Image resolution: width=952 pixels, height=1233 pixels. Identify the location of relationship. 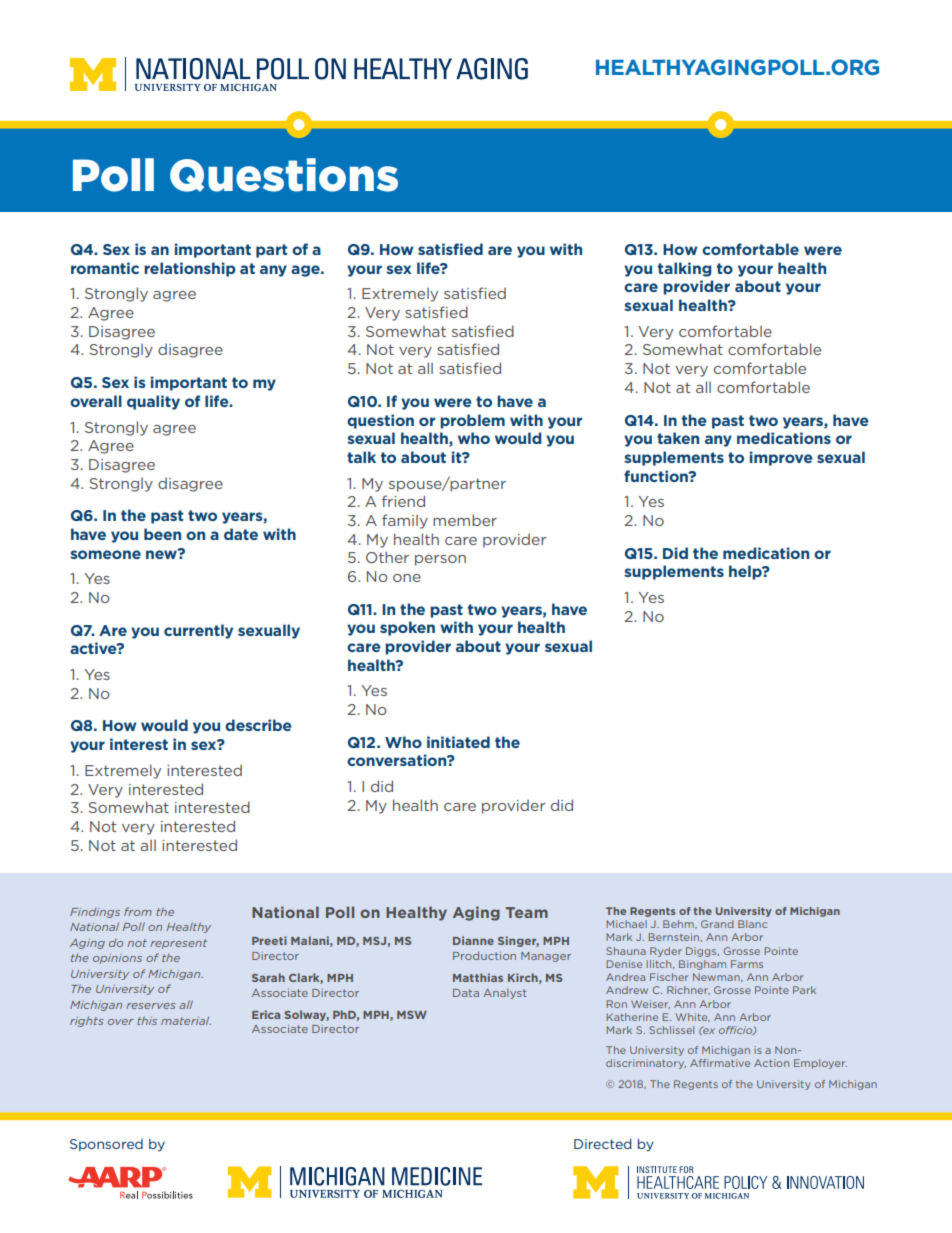
(190, 269).
